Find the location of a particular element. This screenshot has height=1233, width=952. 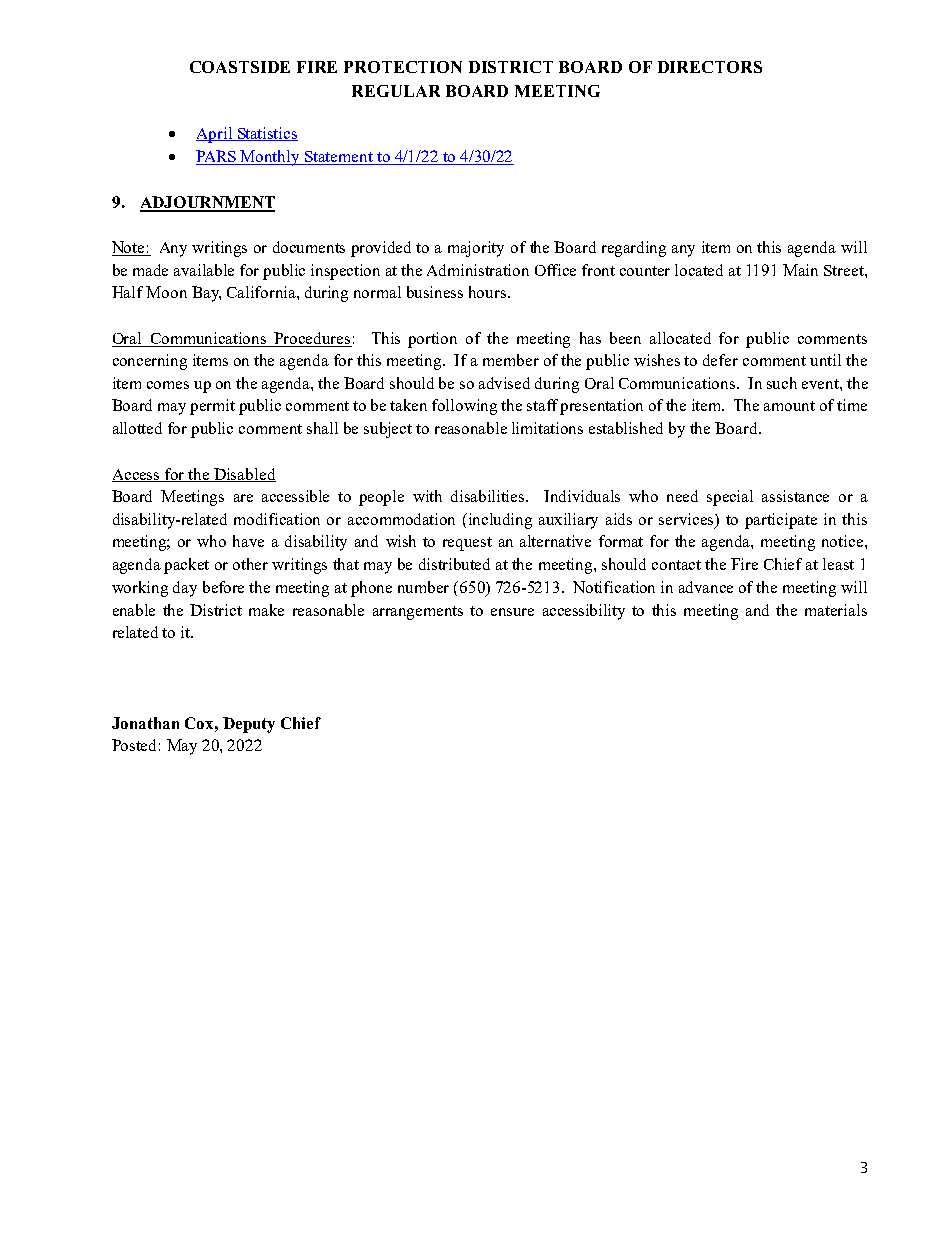

distributed is located at coordinates (454, 564).
